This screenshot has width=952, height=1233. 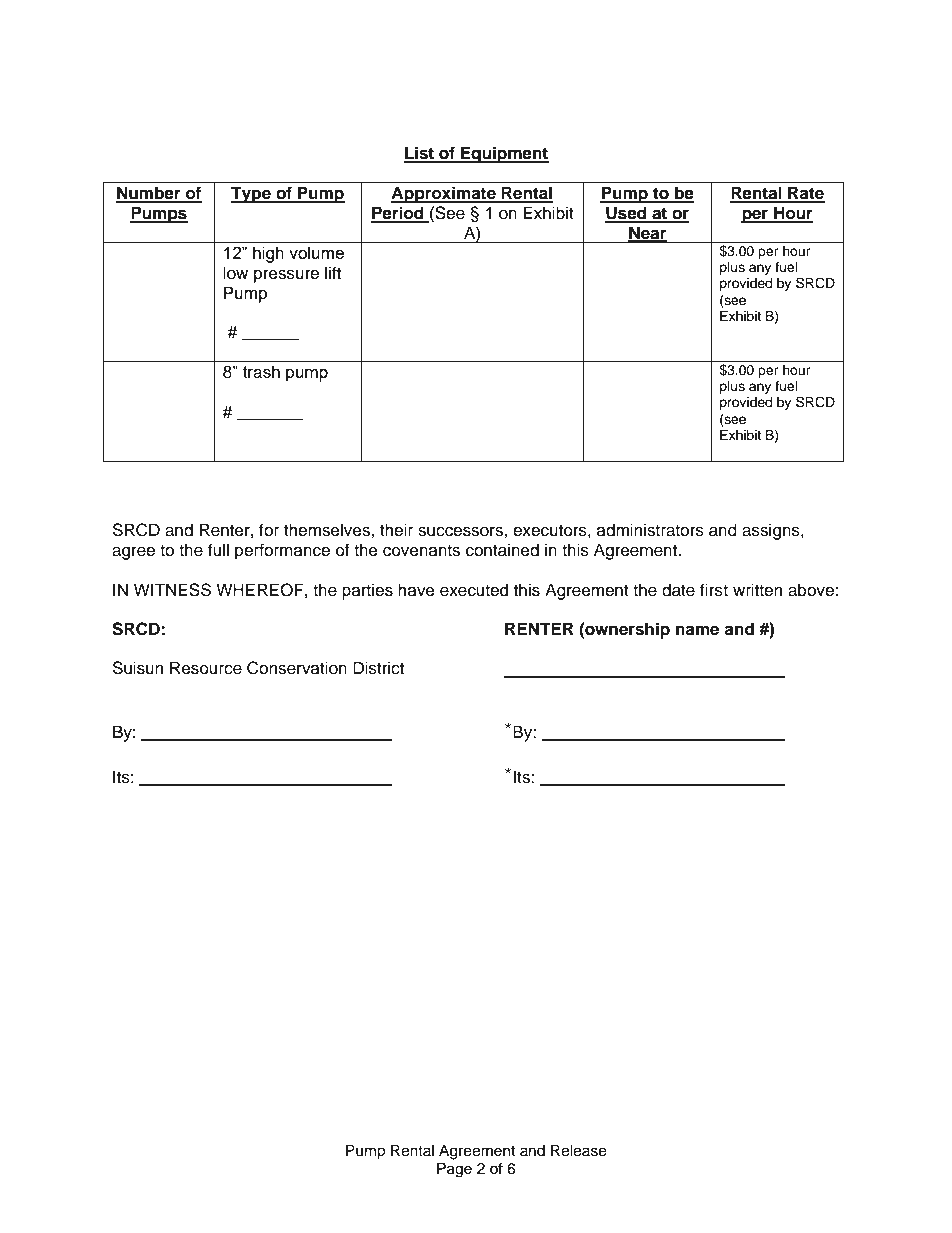 What do you see at coordinates (697, 630) in the screenshot?
I see `name` at bounding box center [697, 630].
